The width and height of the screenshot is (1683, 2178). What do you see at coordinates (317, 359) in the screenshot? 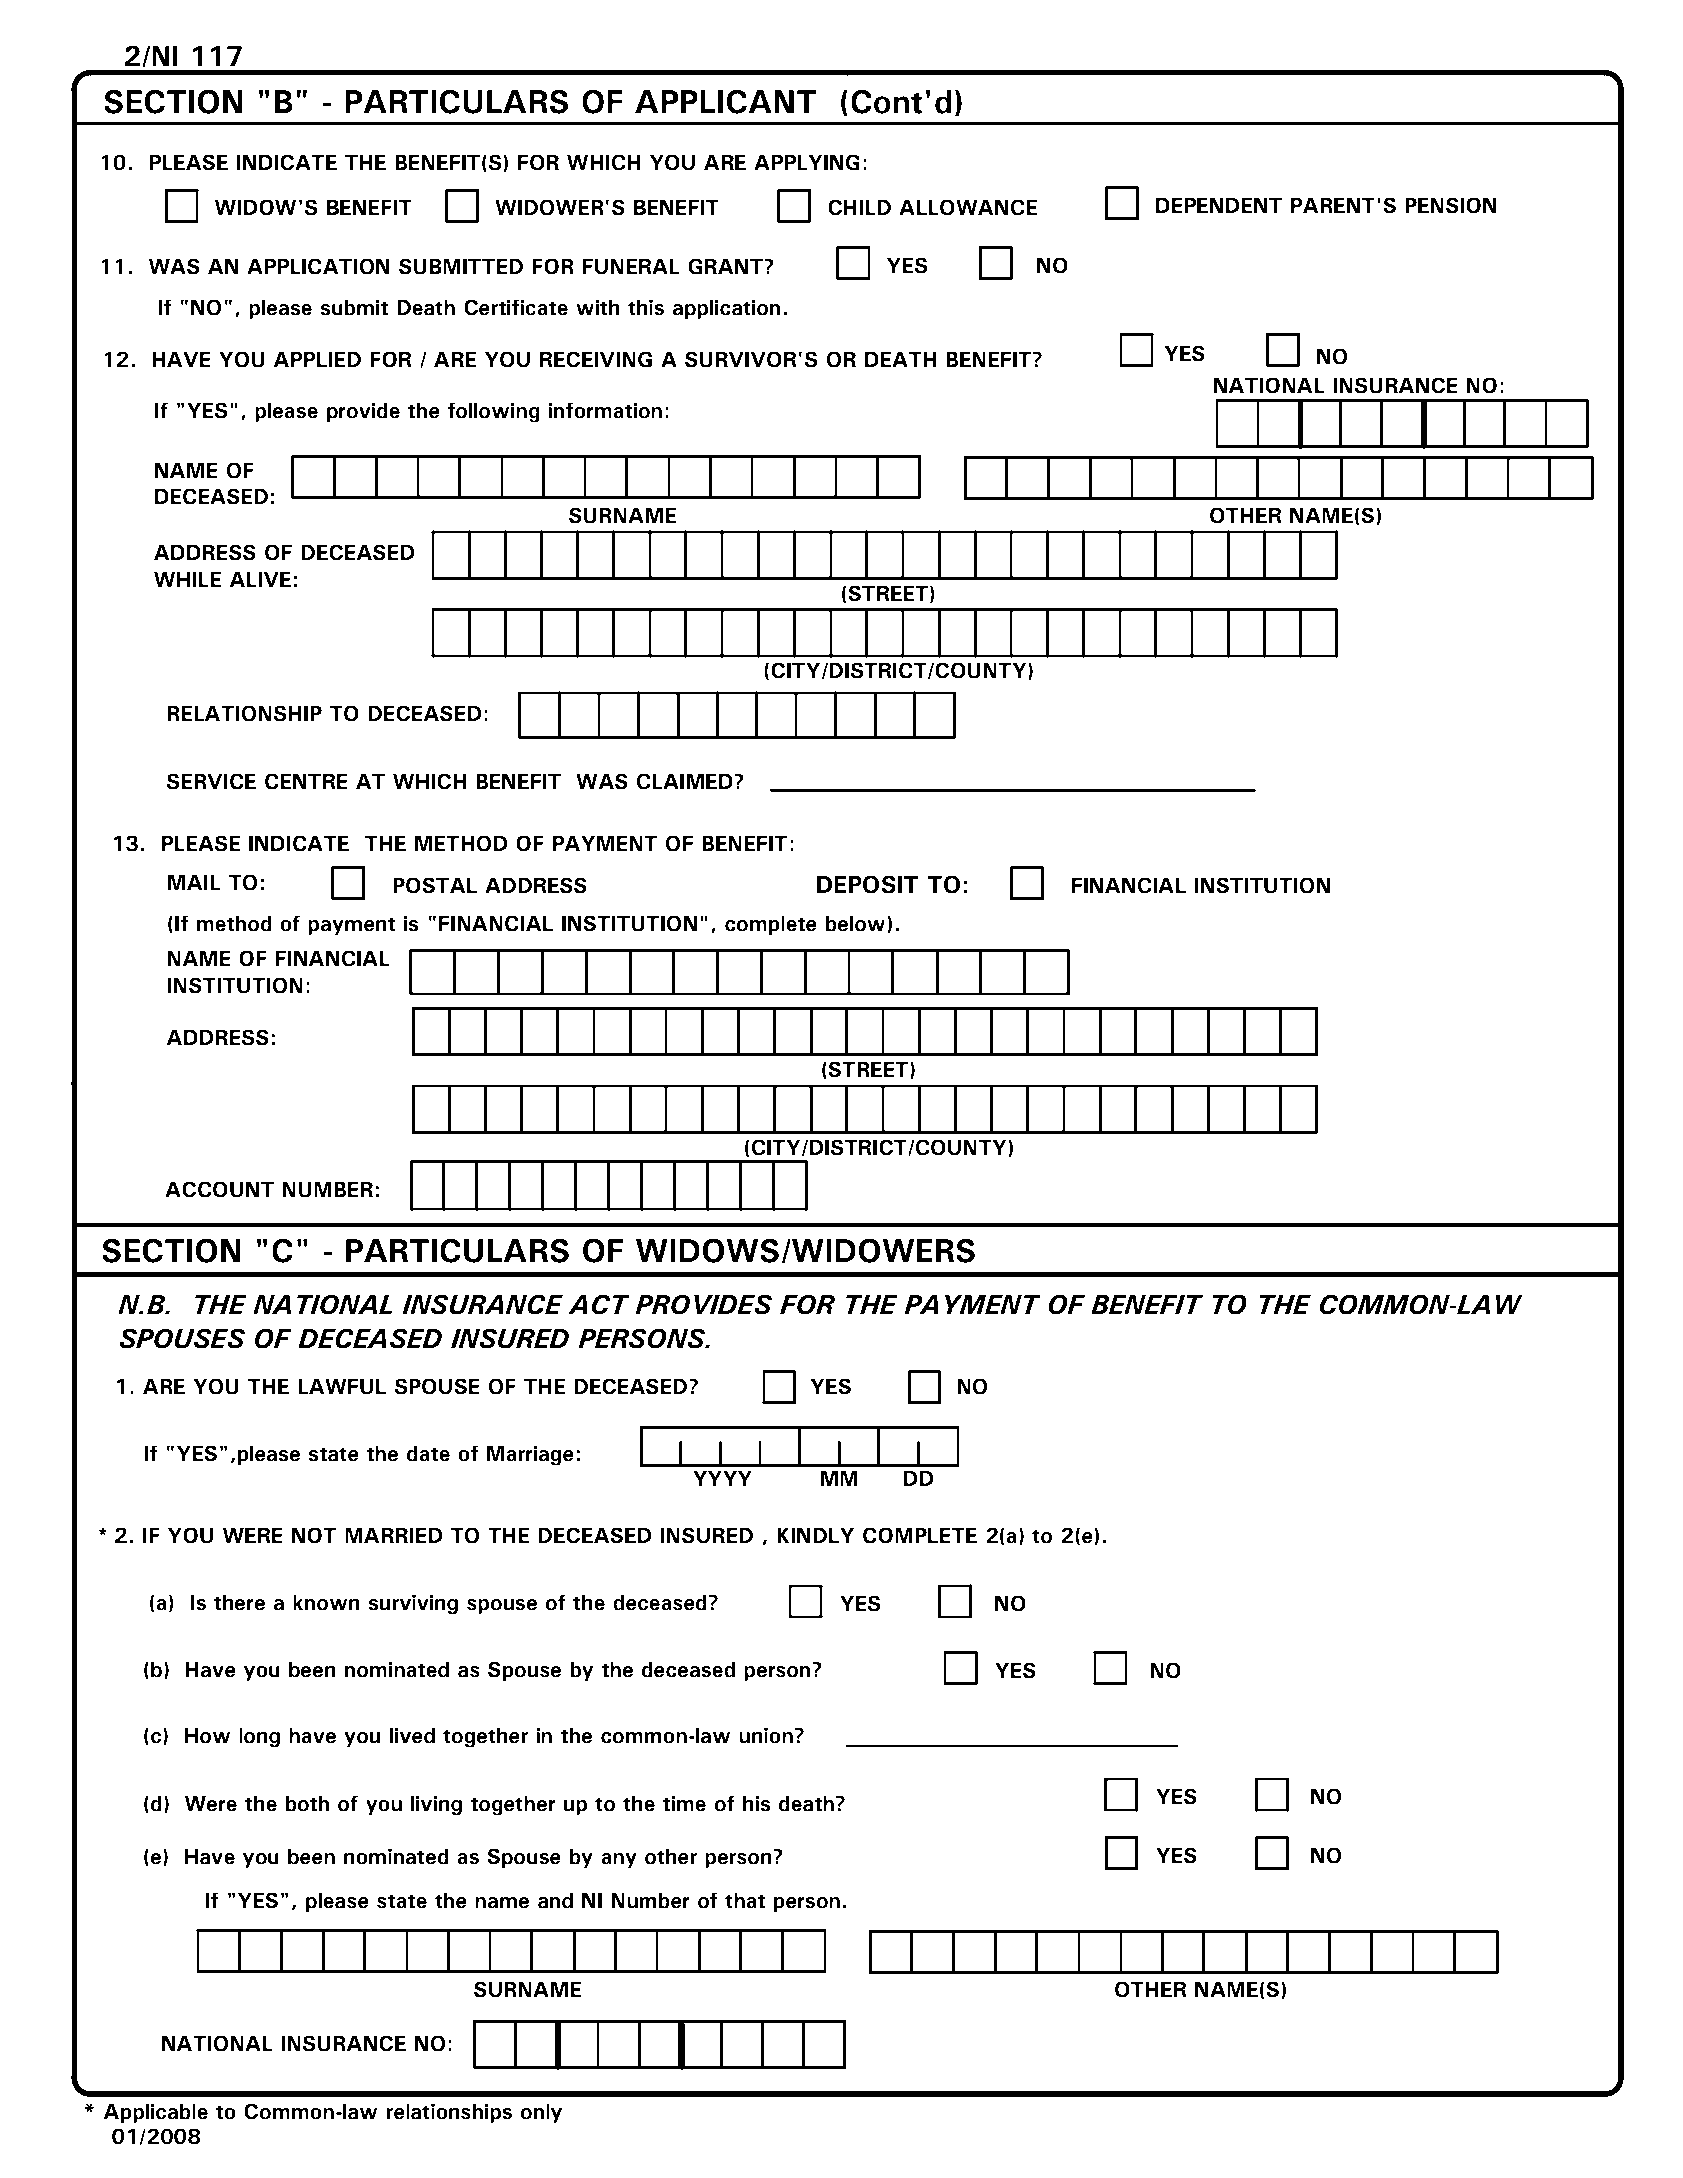
I see `APPLIED` at bounding box center [317, 359].
